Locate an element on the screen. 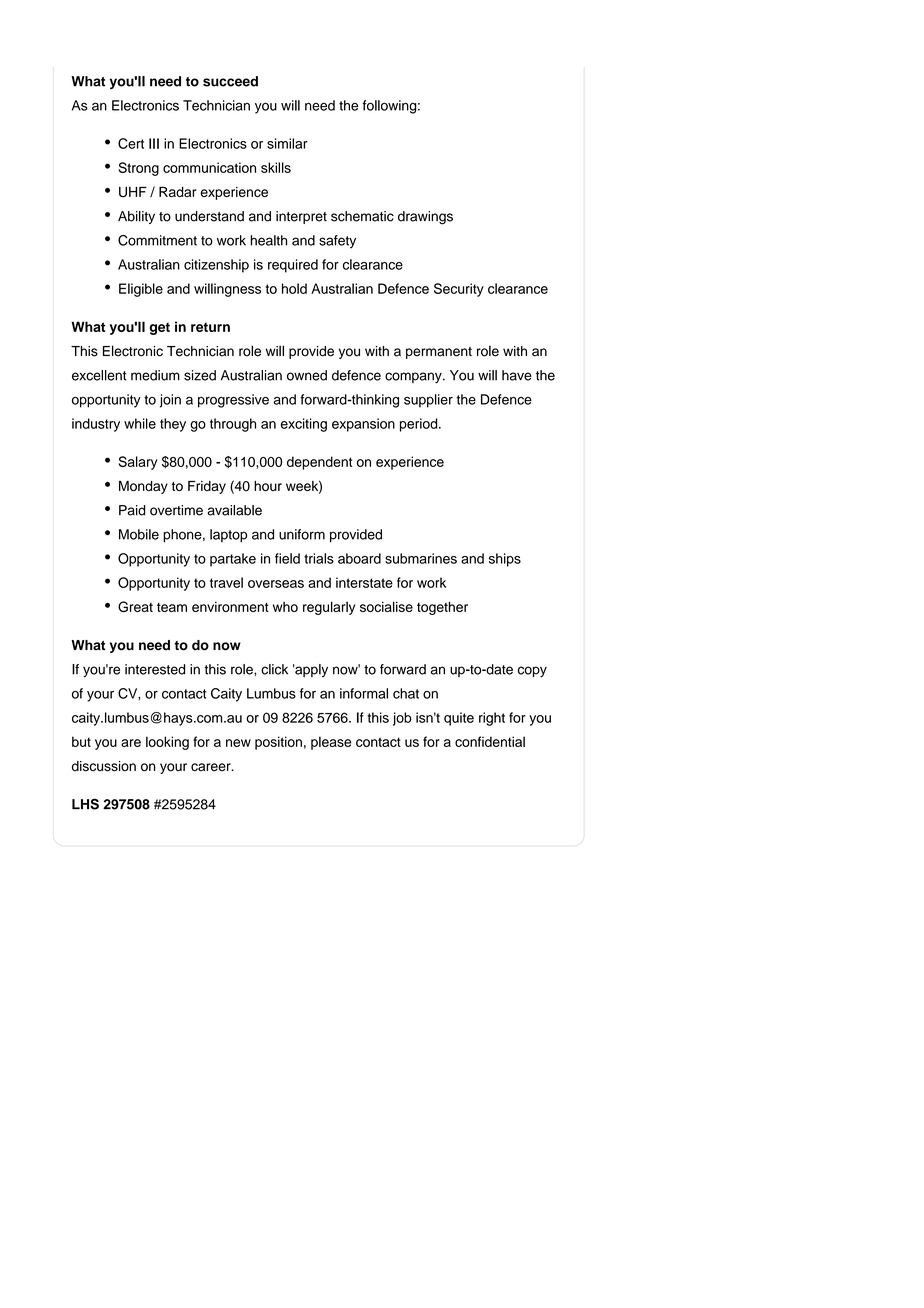  trials is located at coordinates (319, 558).
